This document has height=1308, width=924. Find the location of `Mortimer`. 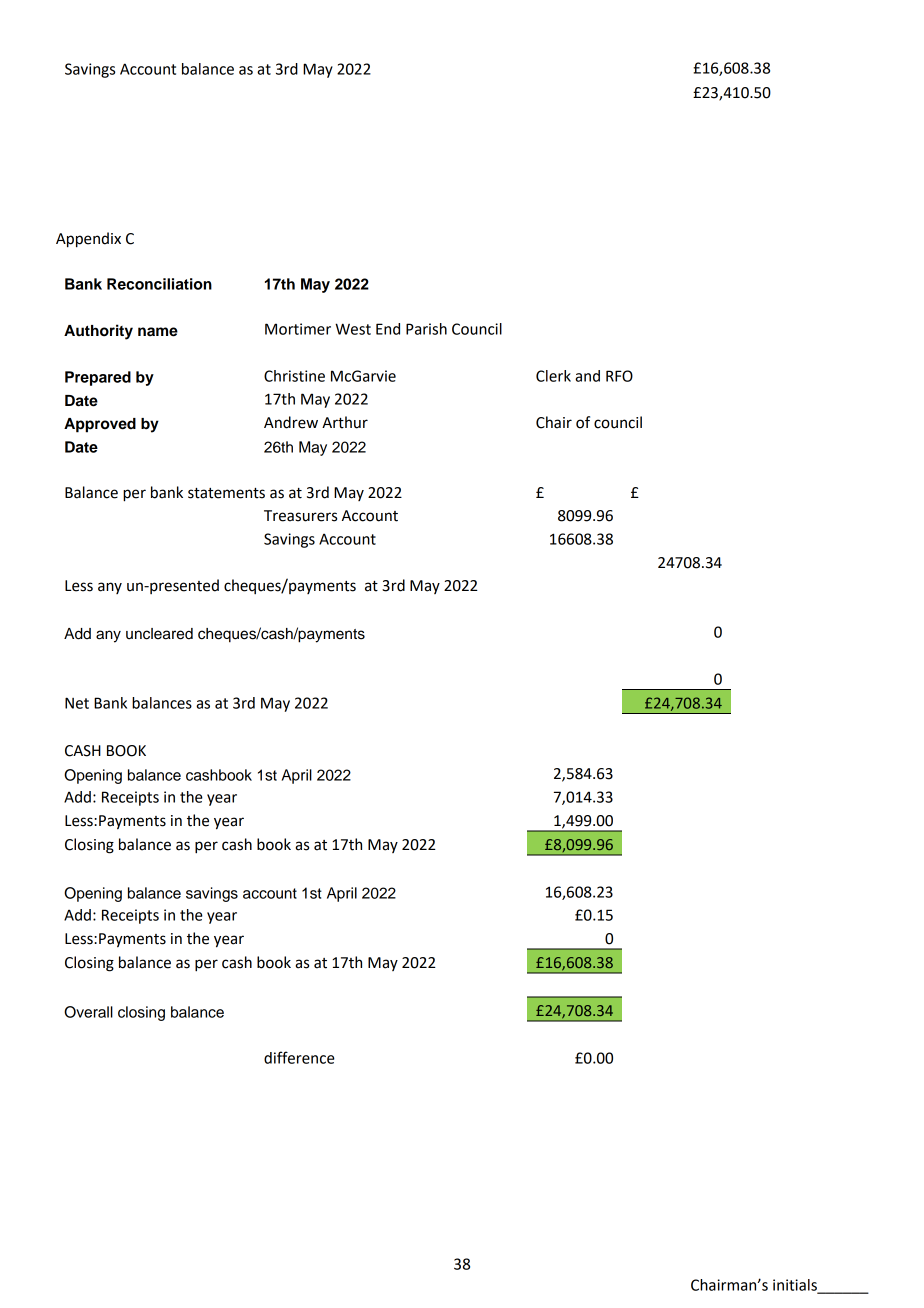

Mortimer is located at coordinates (298, 329).
